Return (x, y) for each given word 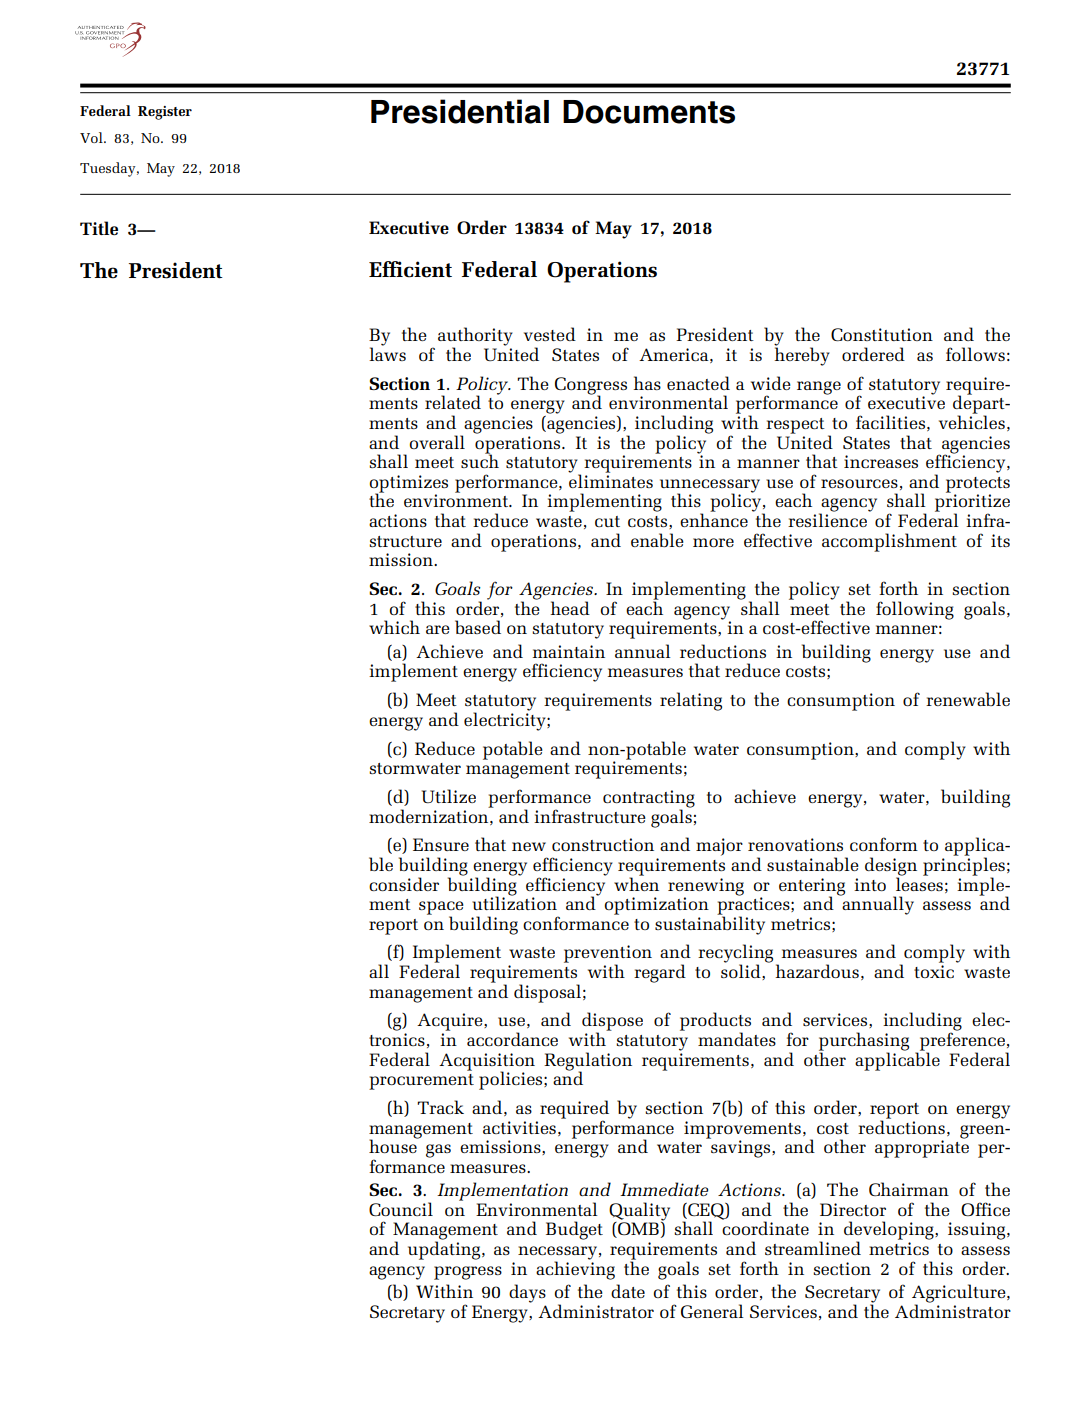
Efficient (410, 269)
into (870, 884)
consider (404, 884)
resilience (827, 519)
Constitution (882, 334)
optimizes (409, 485)
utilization (514, 902)
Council (401, 1209)
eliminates (611, 480)
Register (165, 113)
